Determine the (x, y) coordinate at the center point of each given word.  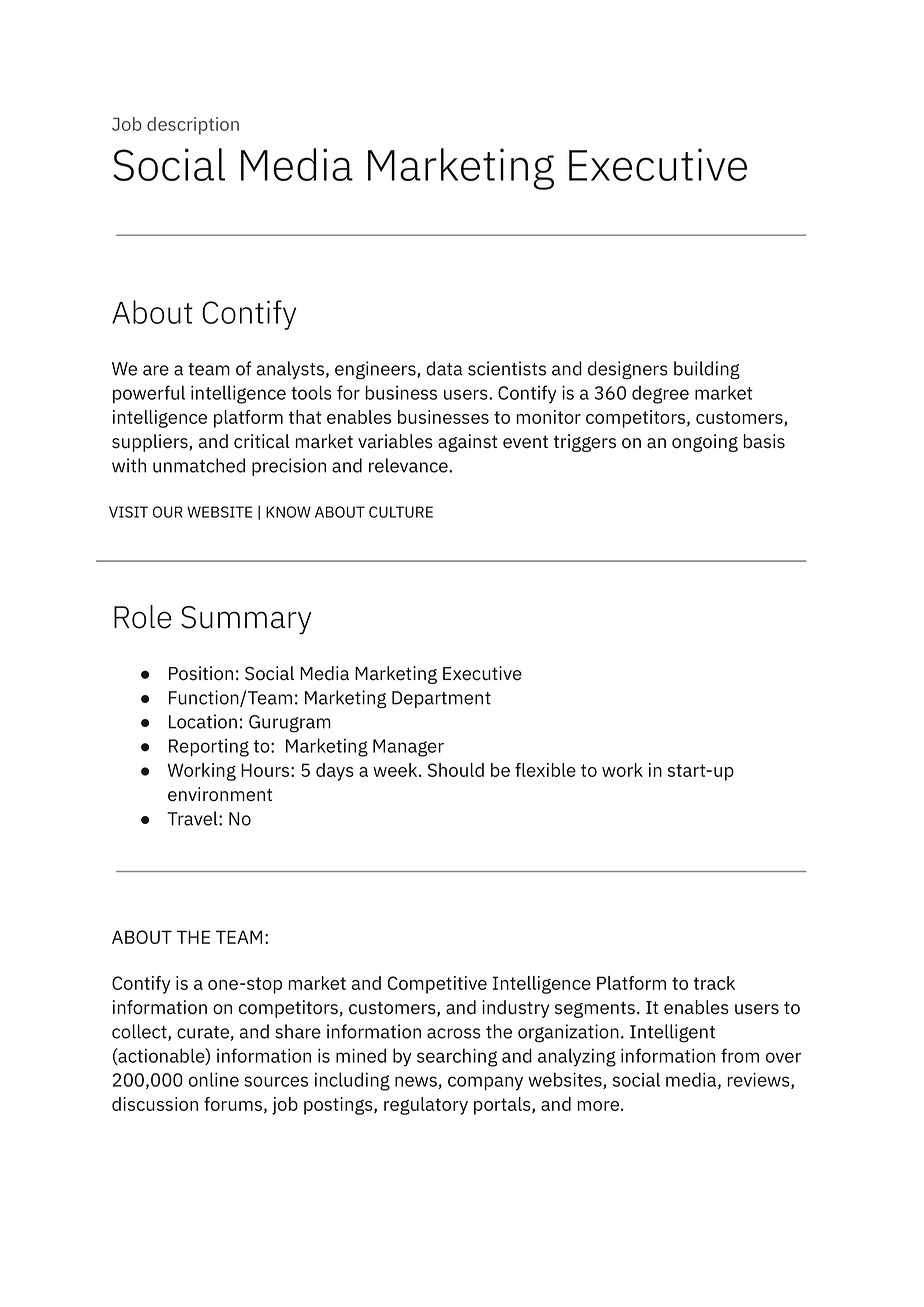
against (467, 443)
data (444, 368)
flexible (545, 770)
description (193, 126)
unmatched (199, 465)
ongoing (705, 443)
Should (456, 770)
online (214, 1079)
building (707, 370)
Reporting (209, 748)
